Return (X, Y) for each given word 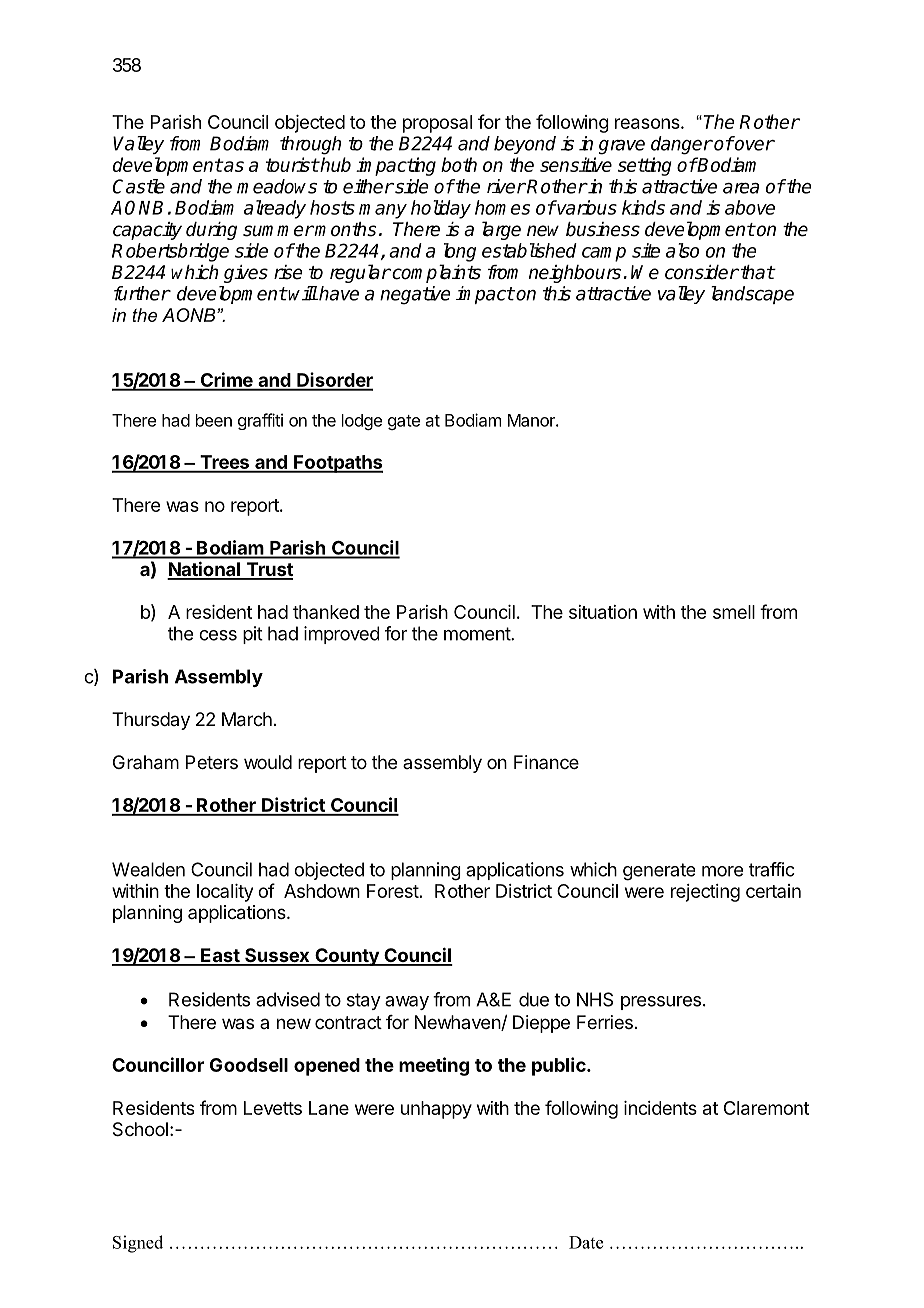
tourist (292, 164)
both (459, 164)
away (407, 1003)
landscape (752, 295)
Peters (212, 762)
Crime (226, 381)
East (220, 956)
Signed (138, 1244)
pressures (661, 1003)
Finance (546, 762)
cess (218, 635)
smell (734, 612)
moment (478, 634)
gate (404, 422)
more (722, 871)
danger (682, 145)
